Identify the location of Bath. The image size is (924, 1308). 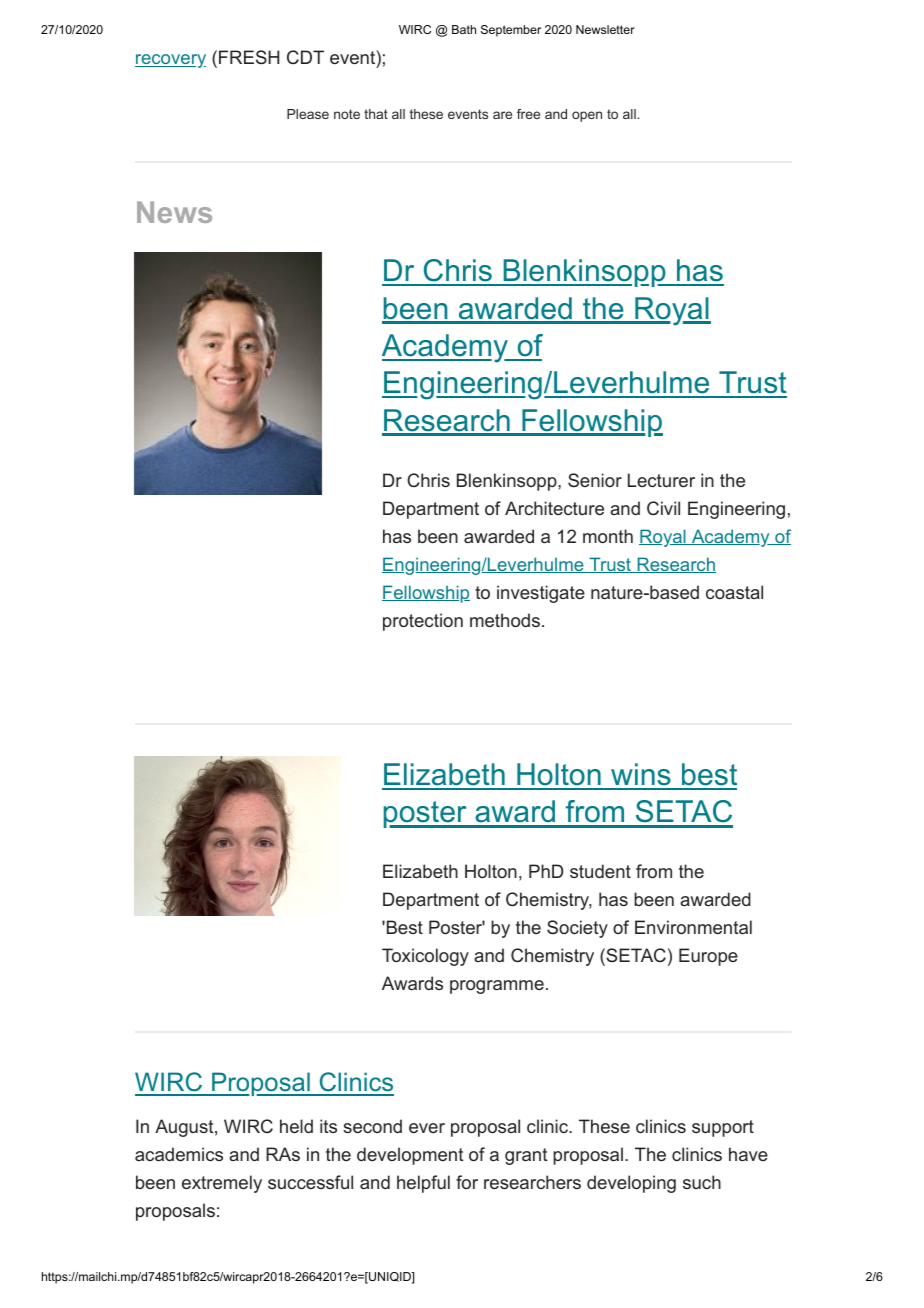
(464, 29).
